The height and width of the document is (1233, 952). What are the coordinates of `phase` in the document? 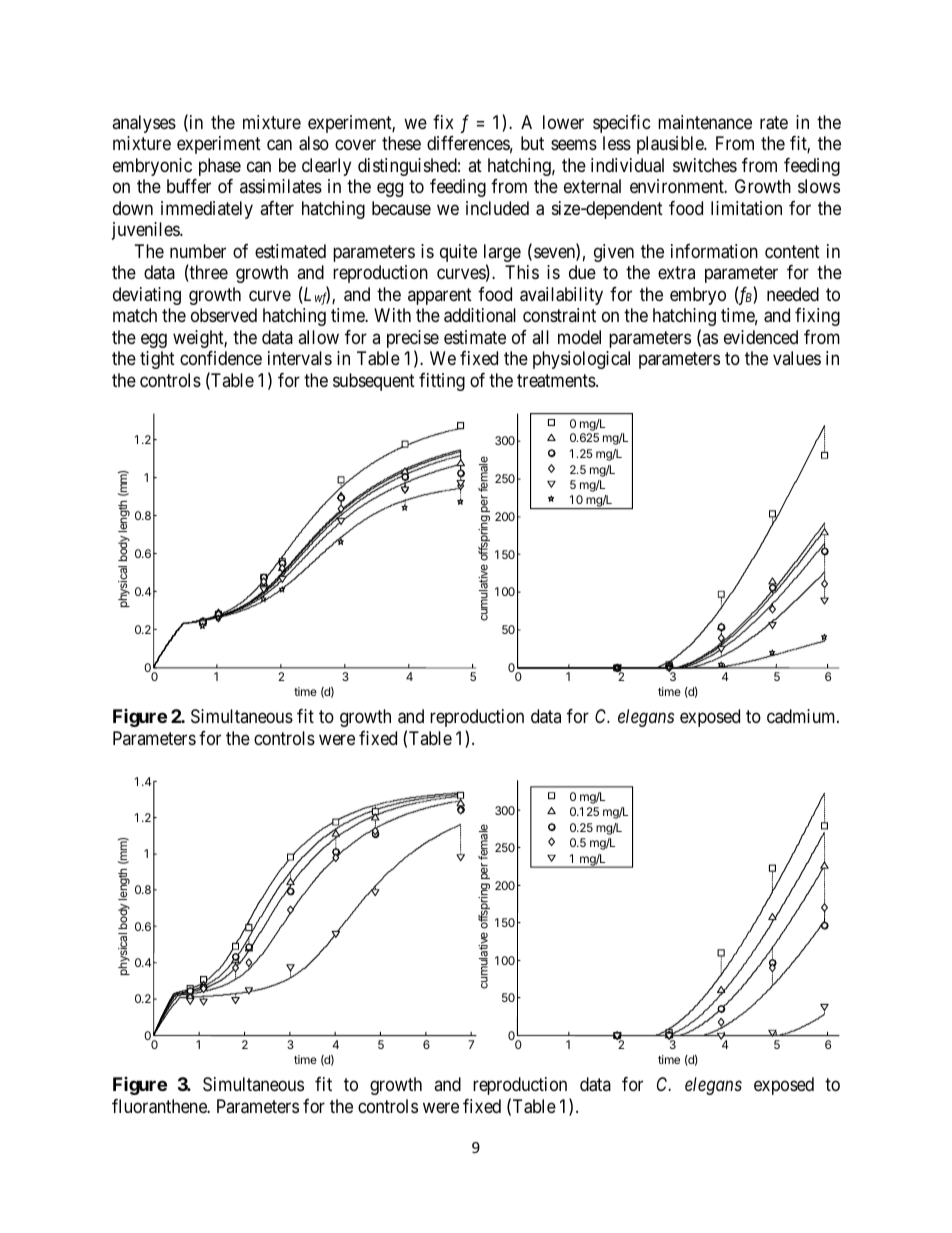 It's located at (220, 167).
